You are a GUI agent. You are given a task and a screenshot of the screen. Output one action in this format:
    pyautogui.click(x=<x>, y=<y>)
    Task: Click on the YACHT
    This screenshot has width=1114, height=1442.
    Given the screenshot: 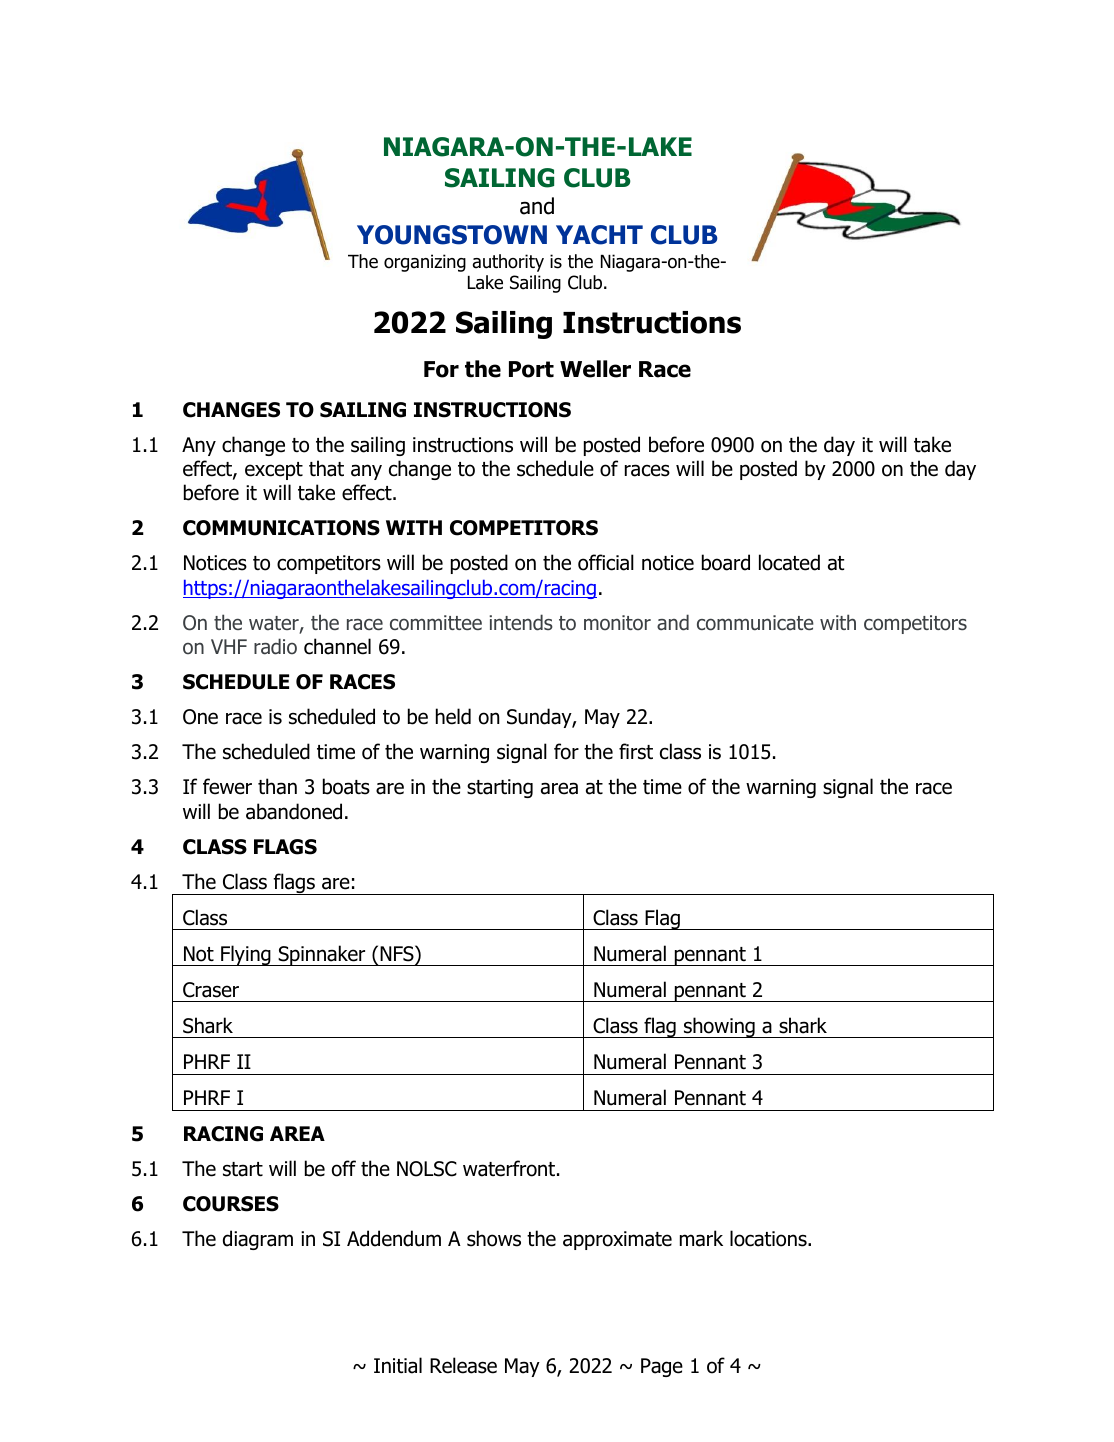 What is the action you would take?
    pyautogui.click(x=599, y=235)
